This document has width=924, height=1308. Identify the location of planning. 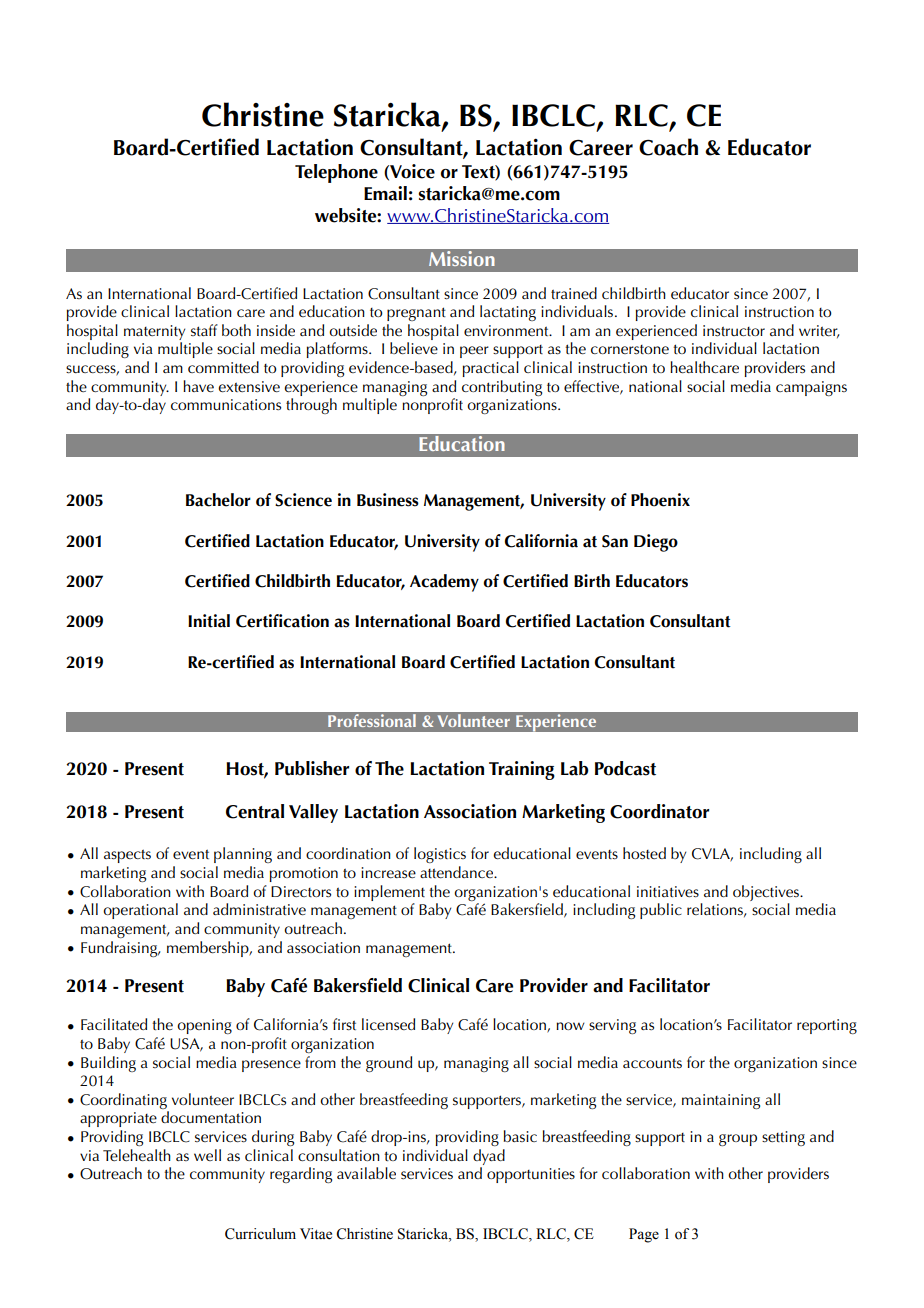
(243, 855).
